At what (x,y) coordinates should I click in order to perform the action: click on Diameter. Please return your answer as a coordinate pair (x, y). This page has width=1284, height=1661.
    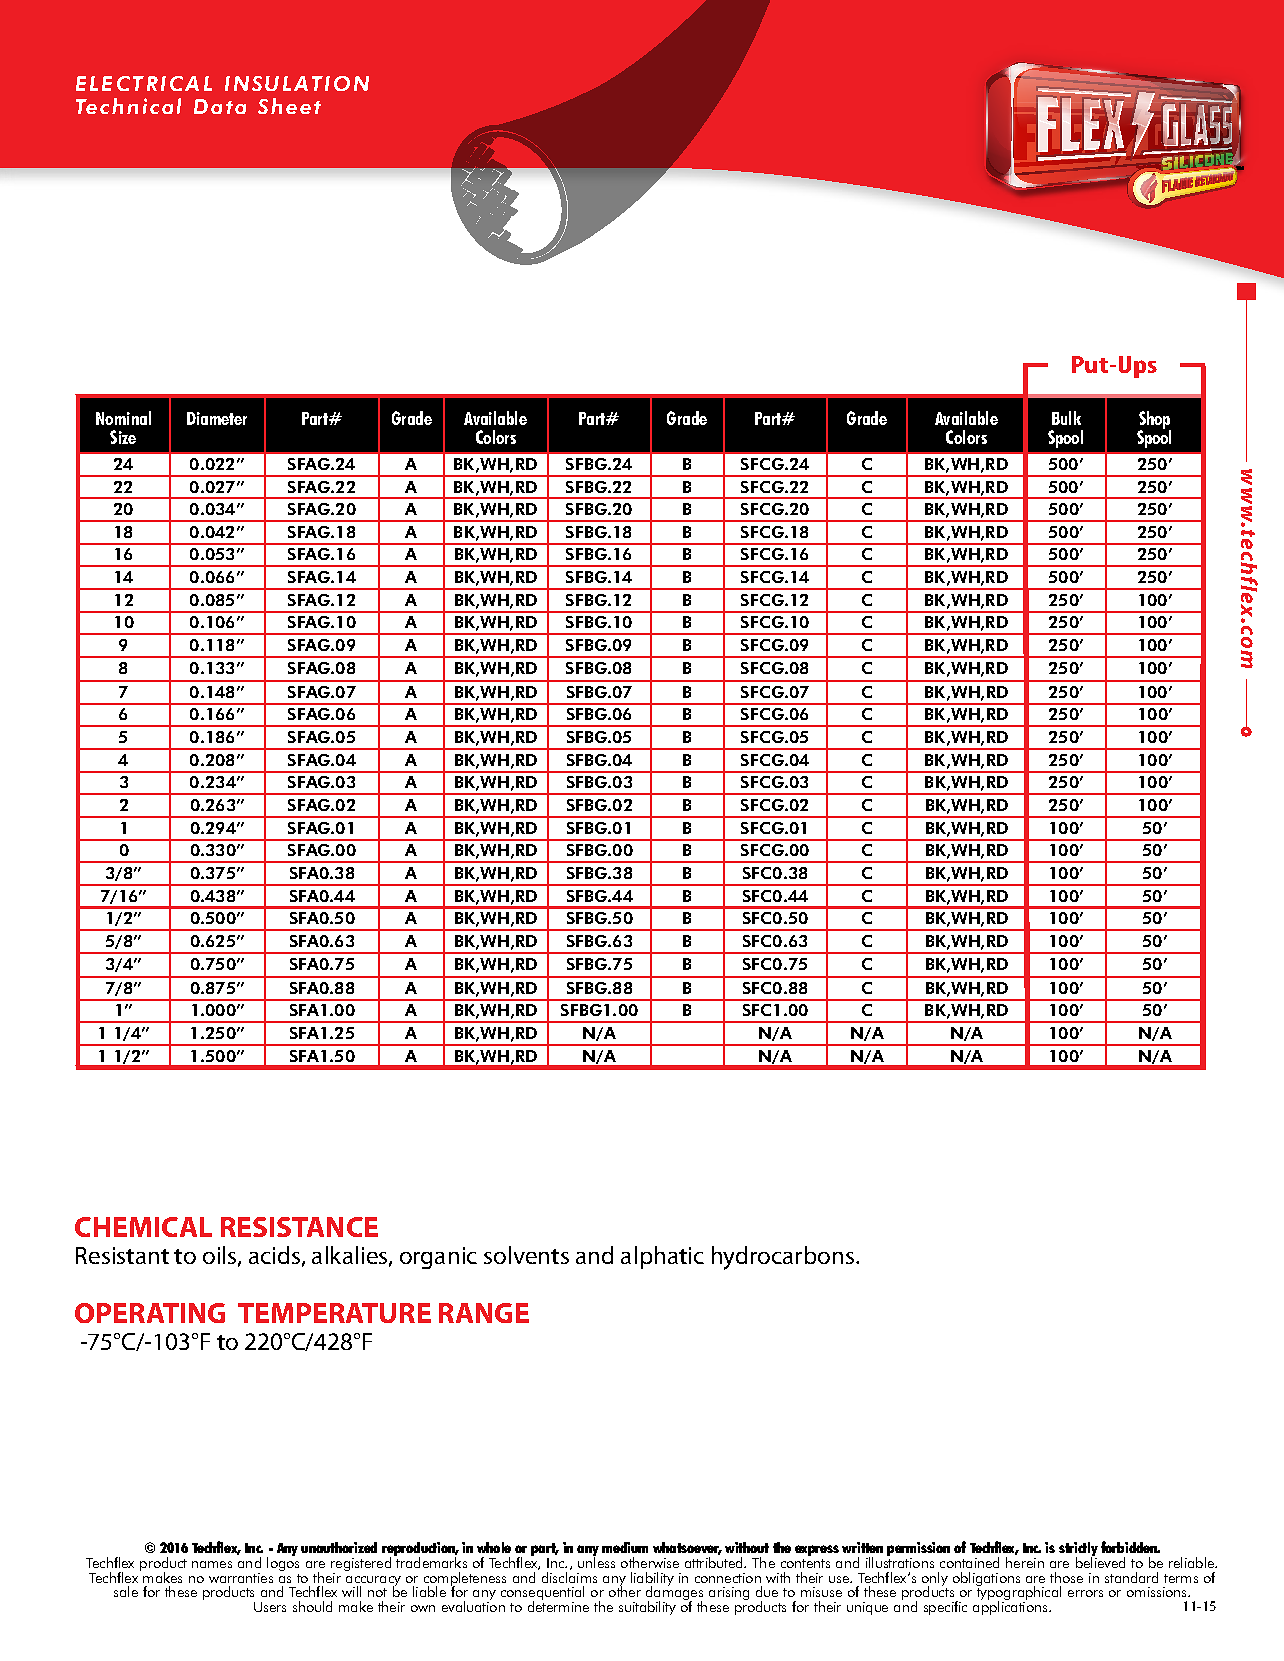
    Looking at the image, I should click on (217, 418).
